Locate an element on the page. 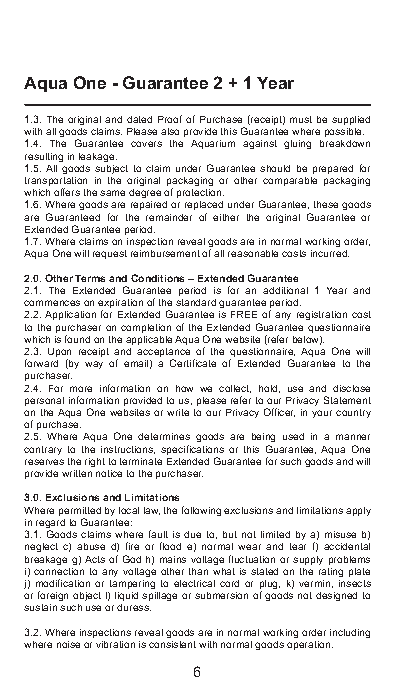  operation is located at coordinates (310, 645).
